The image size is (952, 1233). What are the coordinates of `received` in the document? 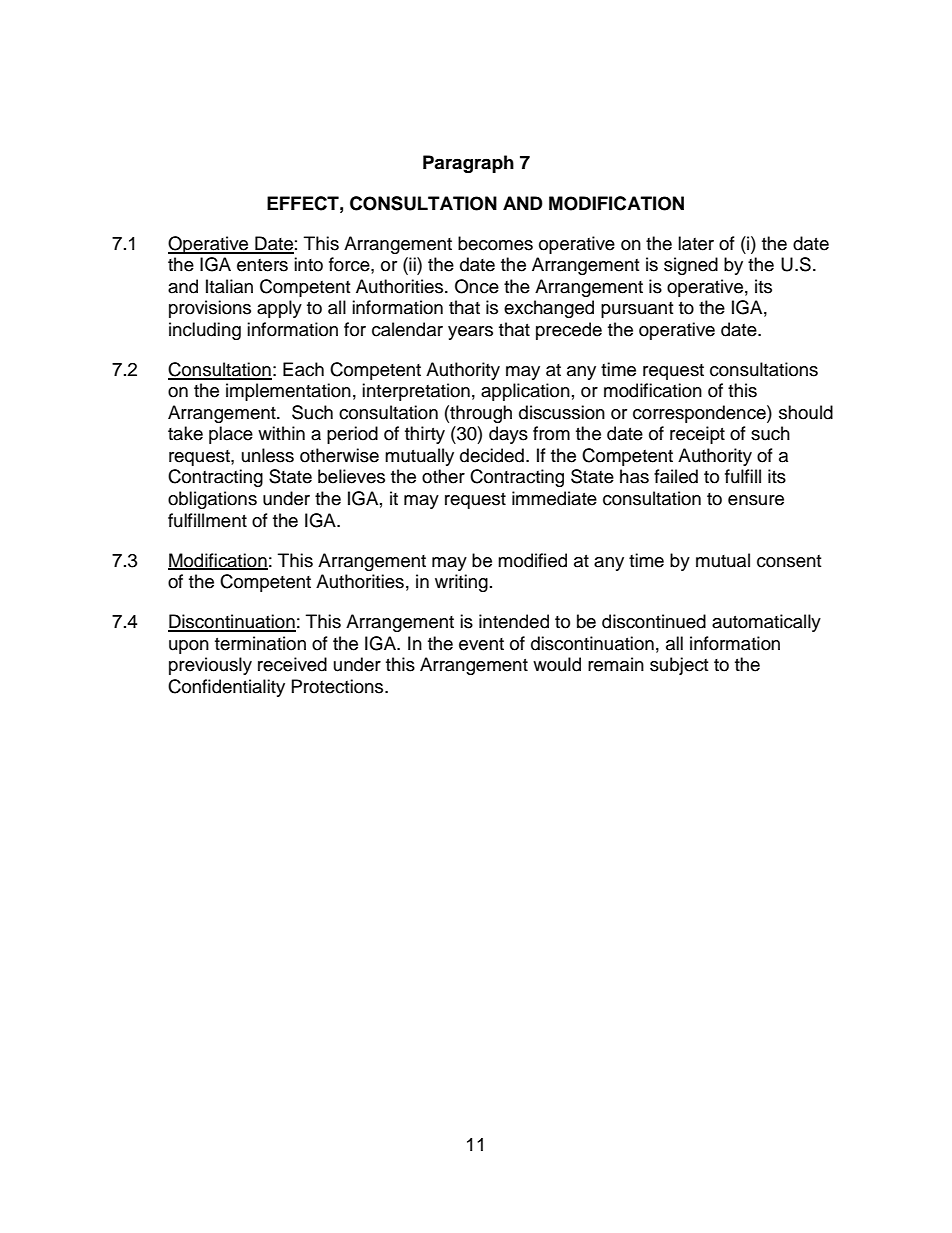 It's located at (292, 664).
